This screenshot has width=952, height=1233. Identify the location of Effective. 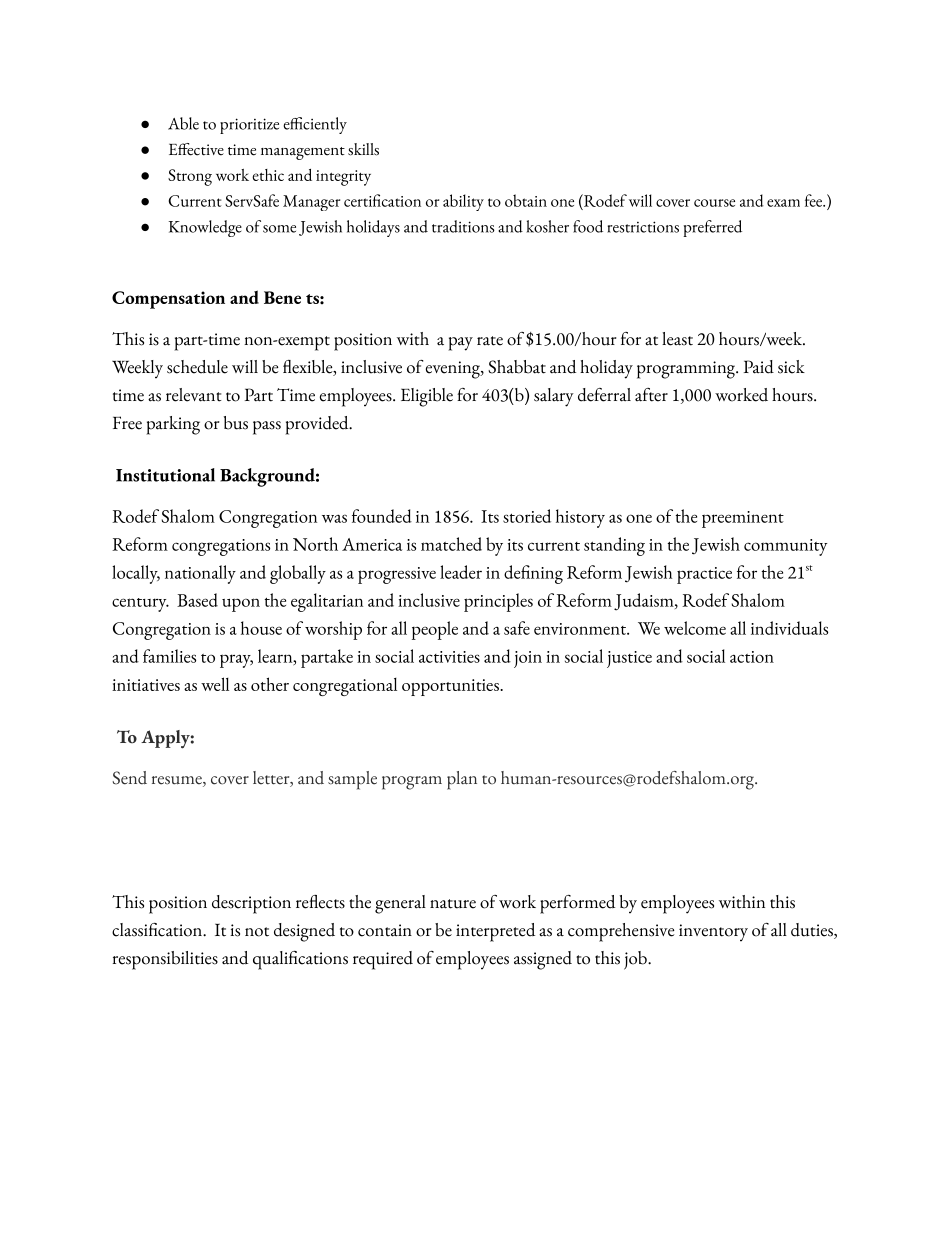
(196, 149).
